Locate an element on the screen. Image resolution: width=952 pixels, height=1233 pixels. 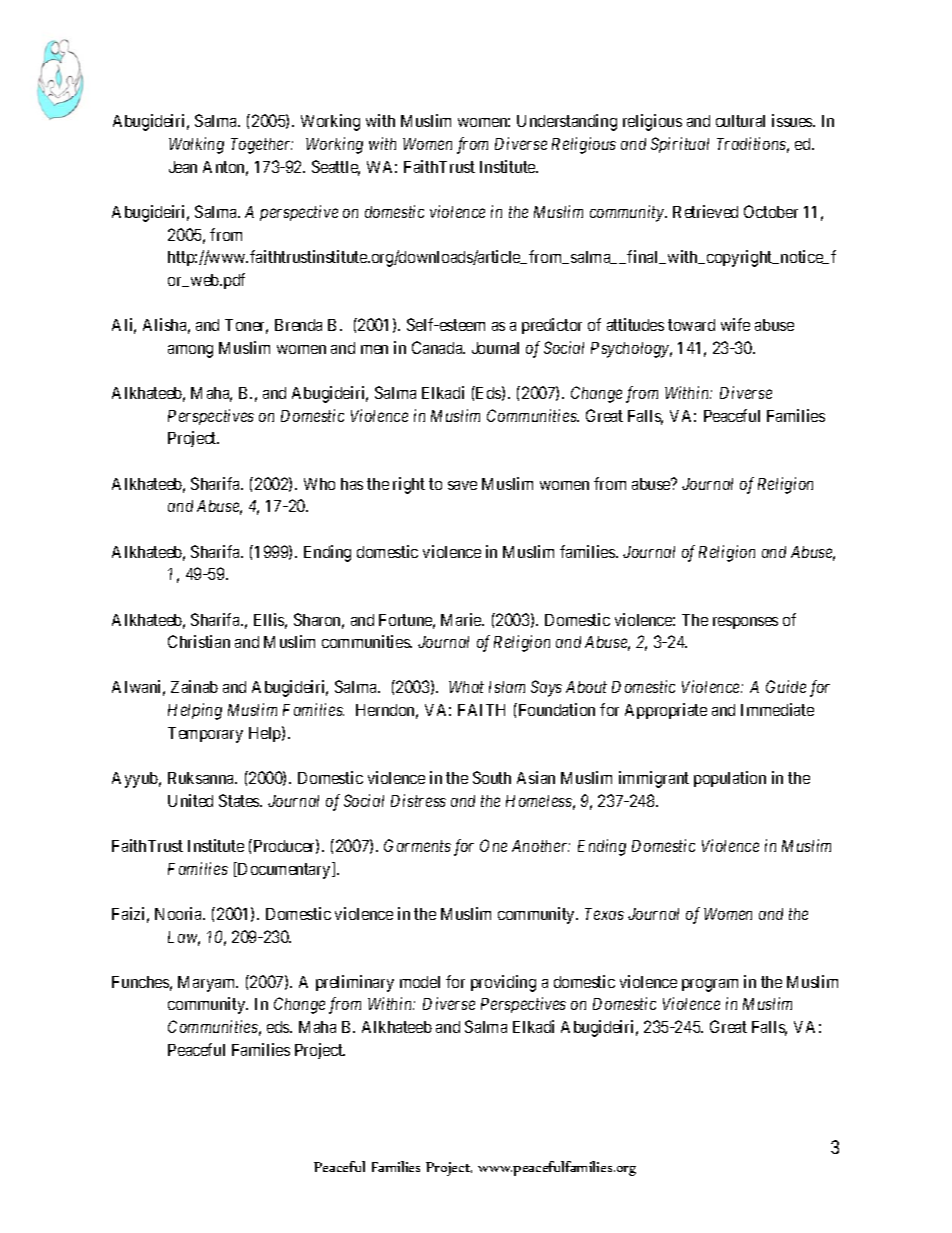
Together is located at coordinates (262, 146).
